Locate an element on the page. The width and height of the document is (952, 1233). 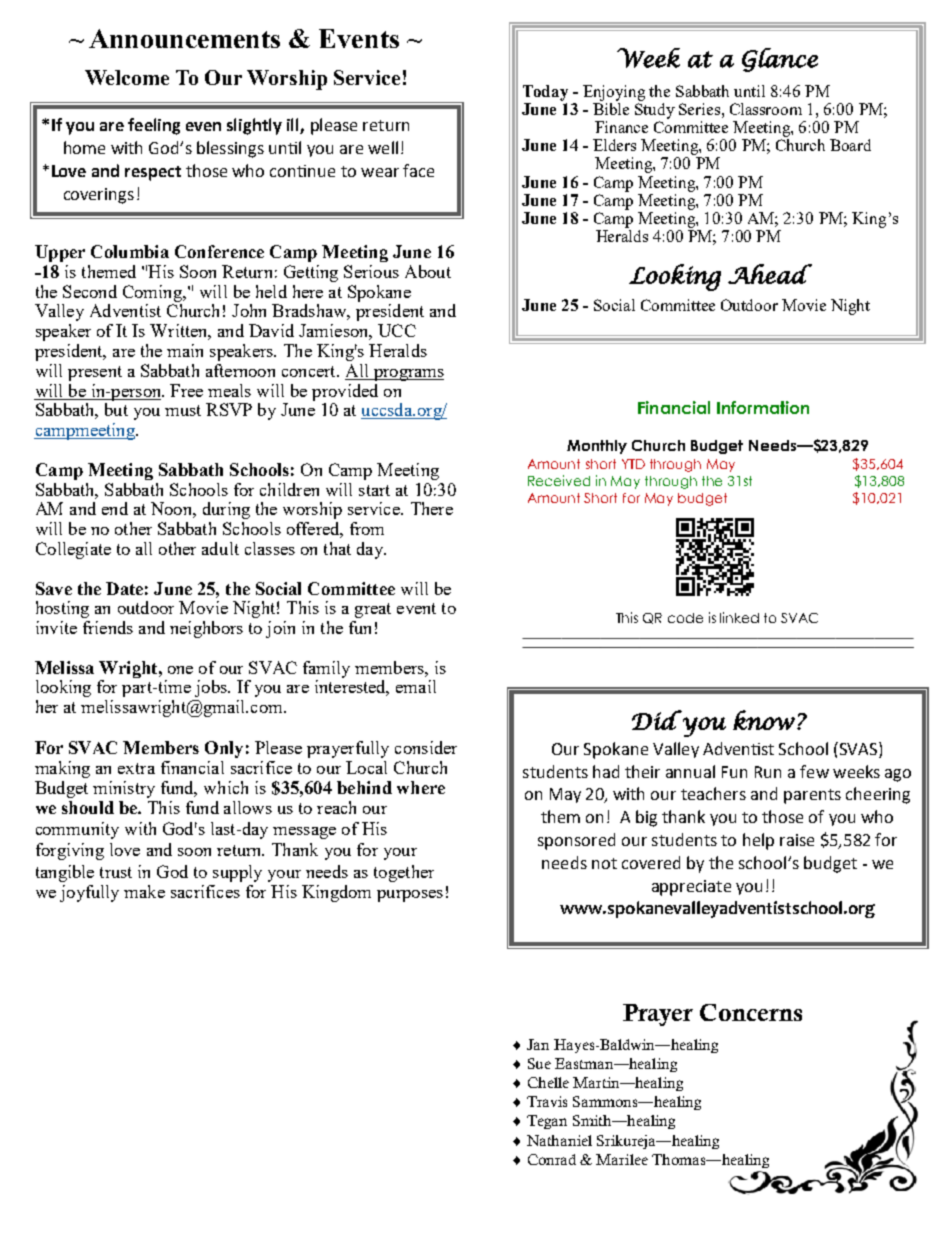
make is located at coordinates (144, 891).
